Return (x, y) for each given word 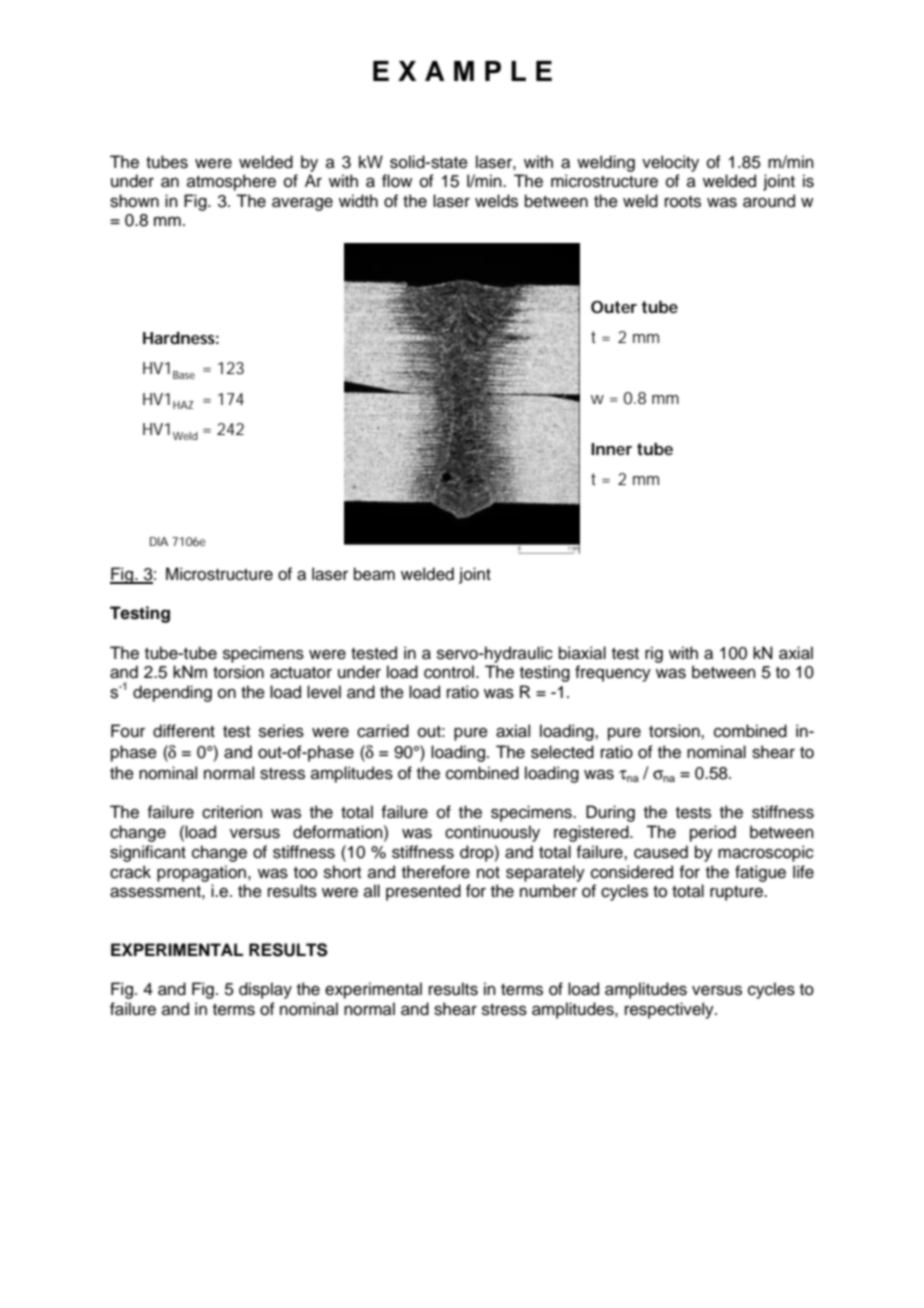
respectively (670, 1010)
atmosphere (231, 182)
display (265, 990)
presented (423, 892)
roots (683, 202)
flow (397, 181)
